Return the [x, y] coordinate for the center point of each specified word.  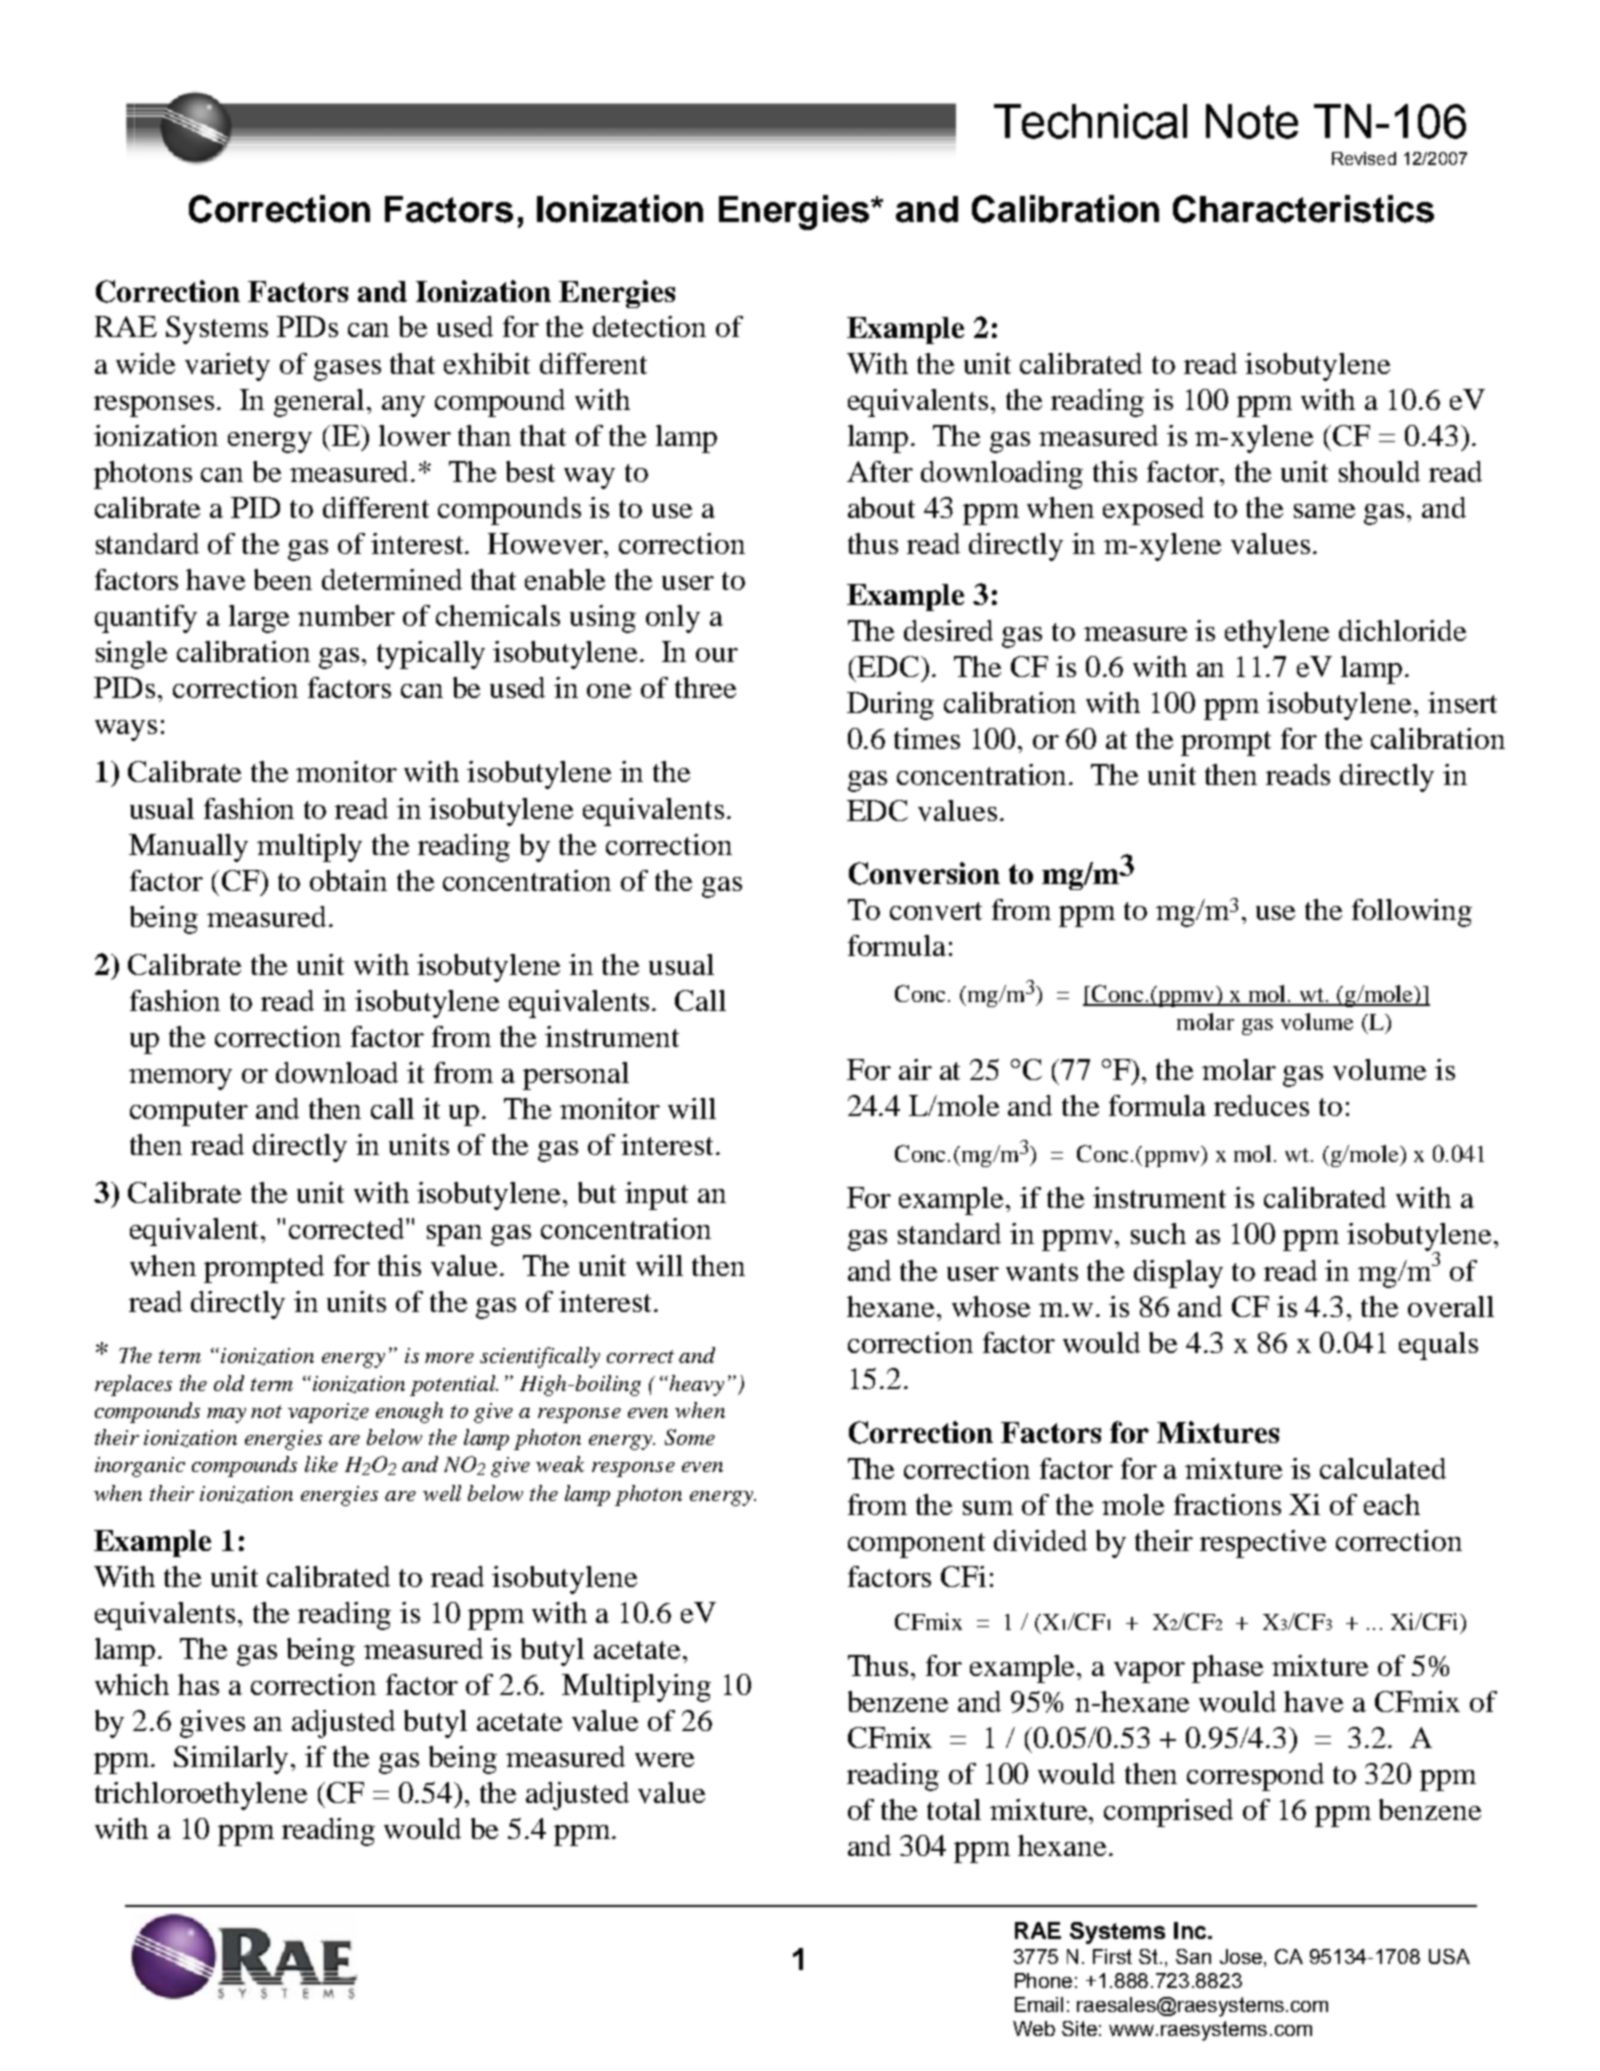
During [890, 706]
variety [227, 367]
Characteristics [1303, 209]
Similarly [233, 1760]
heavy [695, 1385]
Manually [188, 848]
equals [1438, 1346]
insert [1462, 702]
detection [649, 326]
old [229, 1383]
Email [1039, 2004]
